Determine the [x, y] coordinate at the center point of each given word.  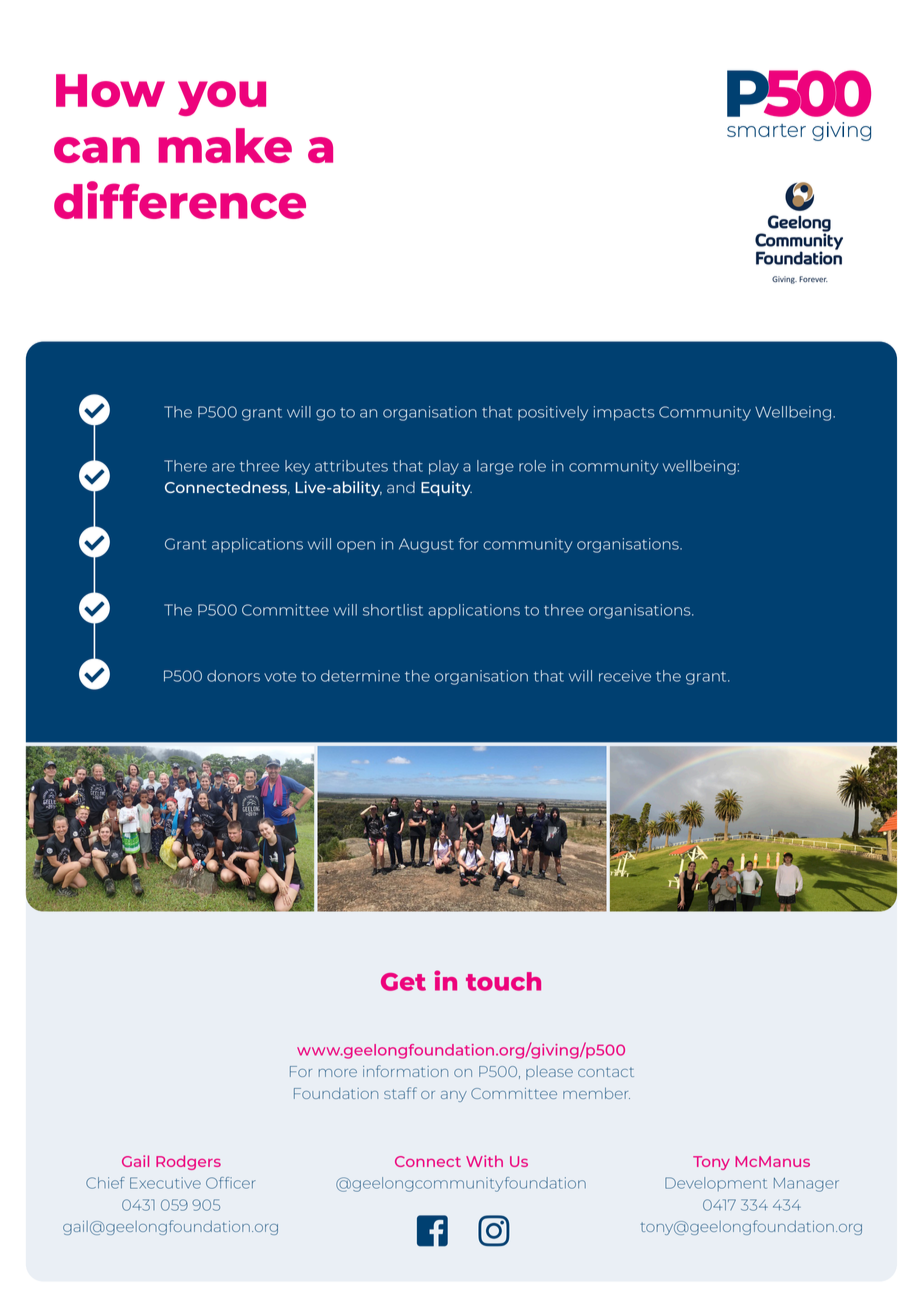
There [185, 466]
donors [233, 676]
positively [553, 413]
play [444, 467]
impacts [624, 413]
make [225, 145]
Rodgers [188, 1162]
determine [360, 676]
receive [625, 676]
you [222, 98]
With [484, 1161]
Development [716, 1184]
